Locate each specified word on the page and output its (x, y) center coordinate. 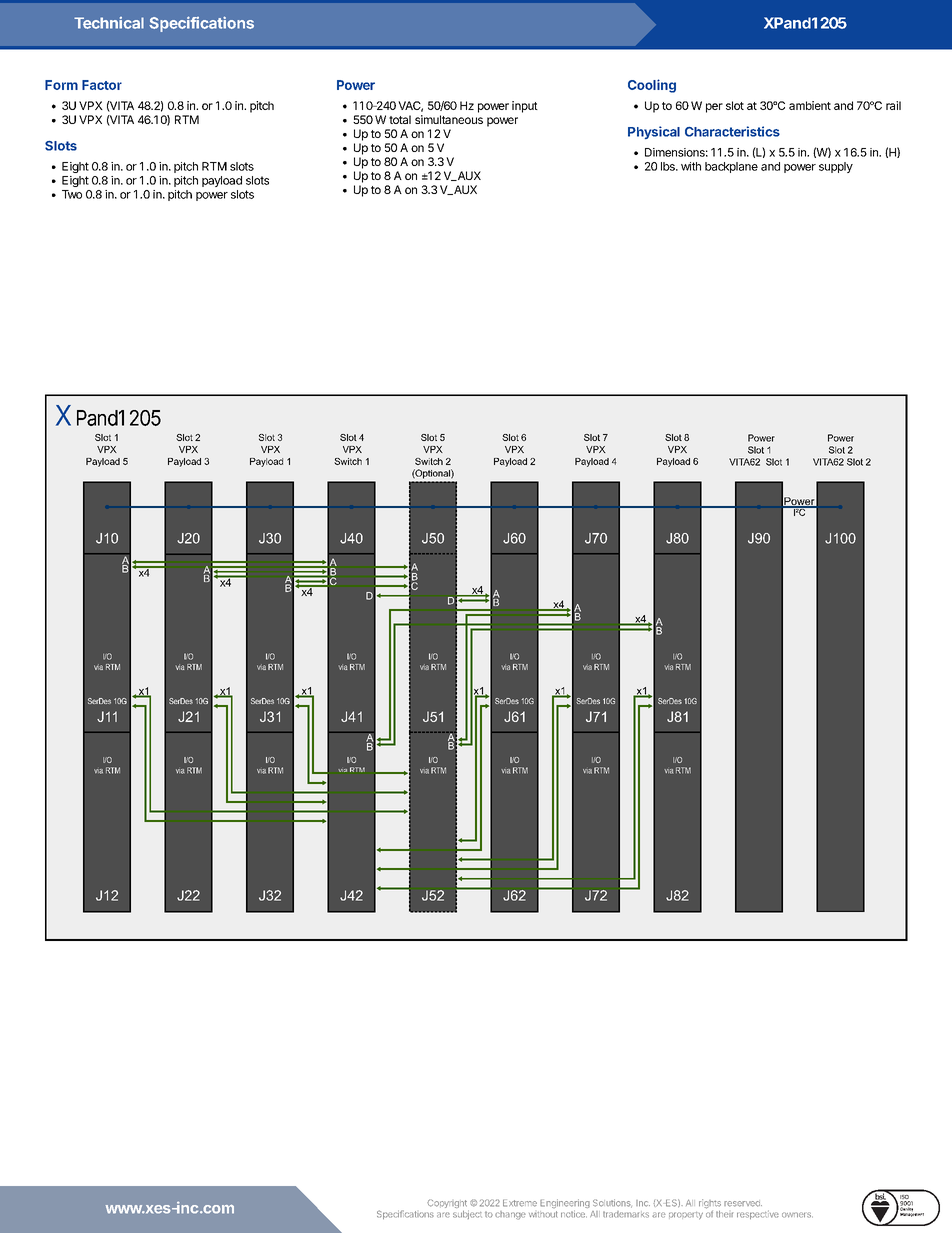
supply (836, 167)
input (525, 107)
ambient (810, 105)
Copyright (448, 1205)
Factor (102, 85)
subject (467, 1214)
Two (72, 194)
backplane (731, 167)
